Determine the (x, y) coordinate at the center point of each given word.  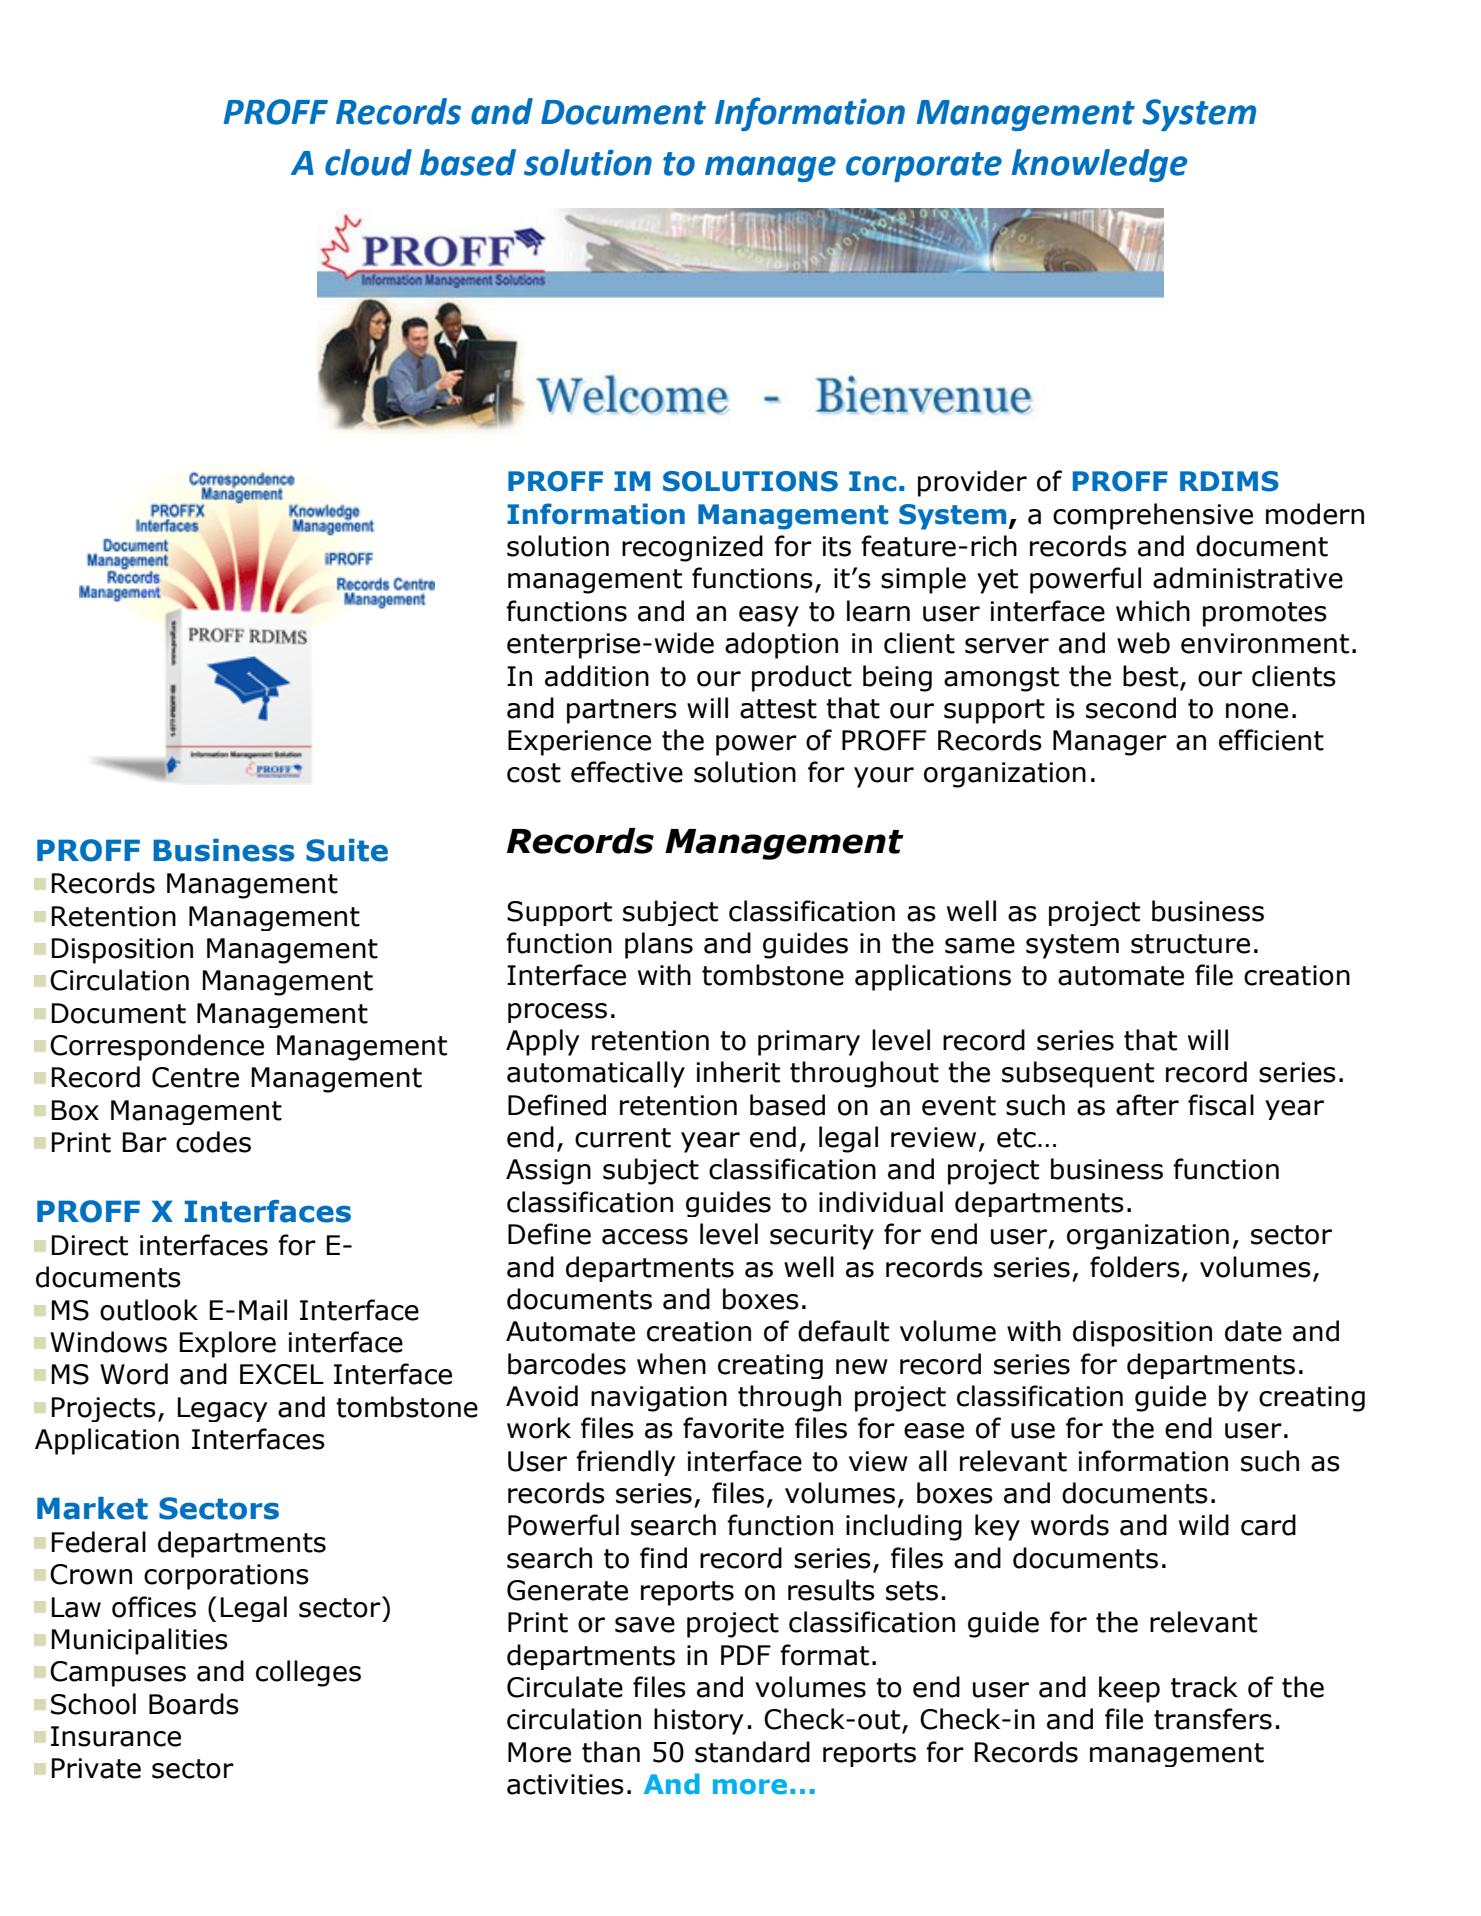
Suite (347, 850)
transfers (1213, 1719)
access (645, 1237)
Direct (90, 1245)
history (698, 1721)
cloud (368, 162)
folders (1135, 1267)
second (1131, 708)
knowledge (1100, 165)
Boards (194, 1704)
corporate (924, 167)
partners (622, 711)
